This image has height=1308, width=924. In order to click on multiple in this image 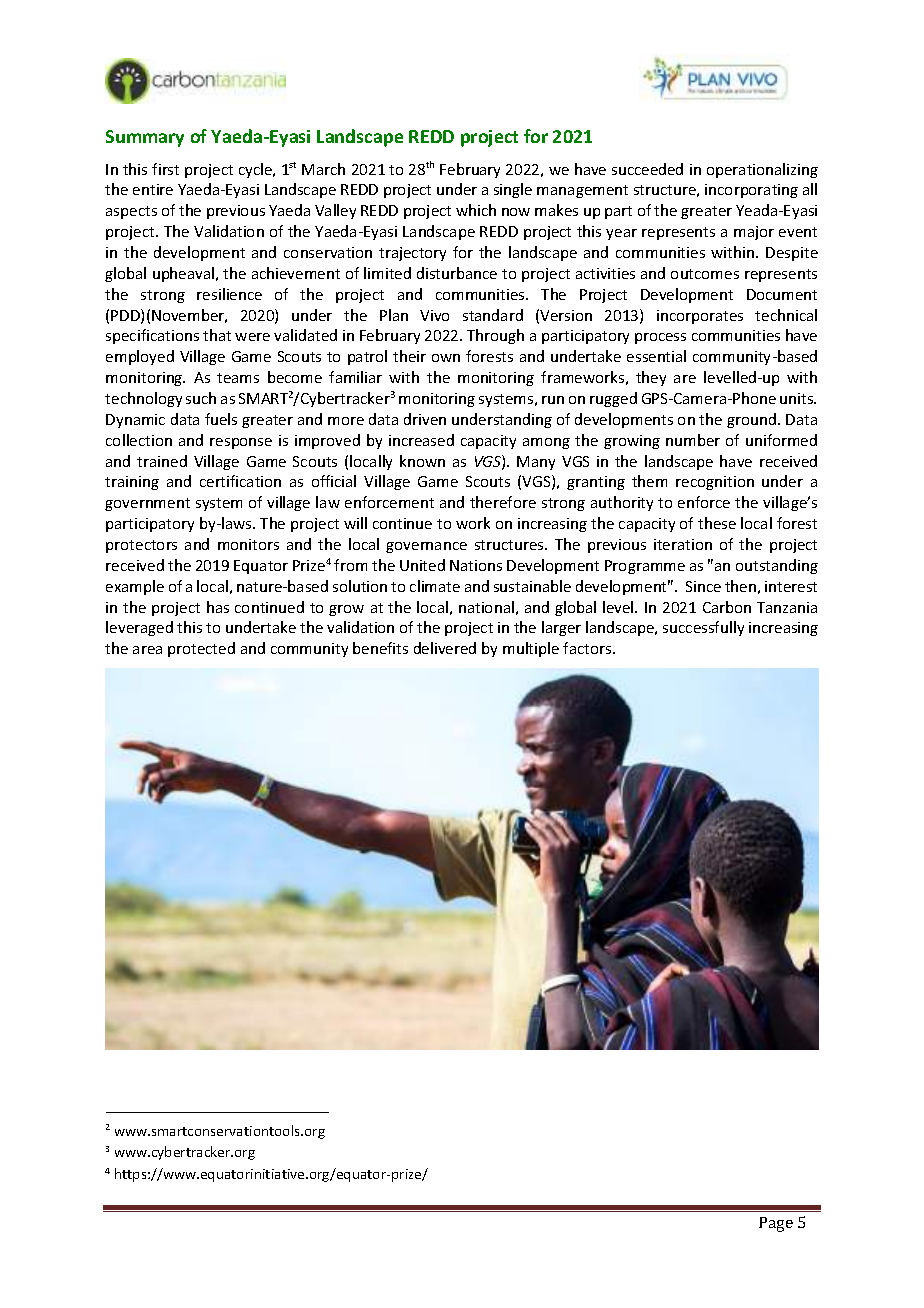, I will do `click(531, 649)`.
